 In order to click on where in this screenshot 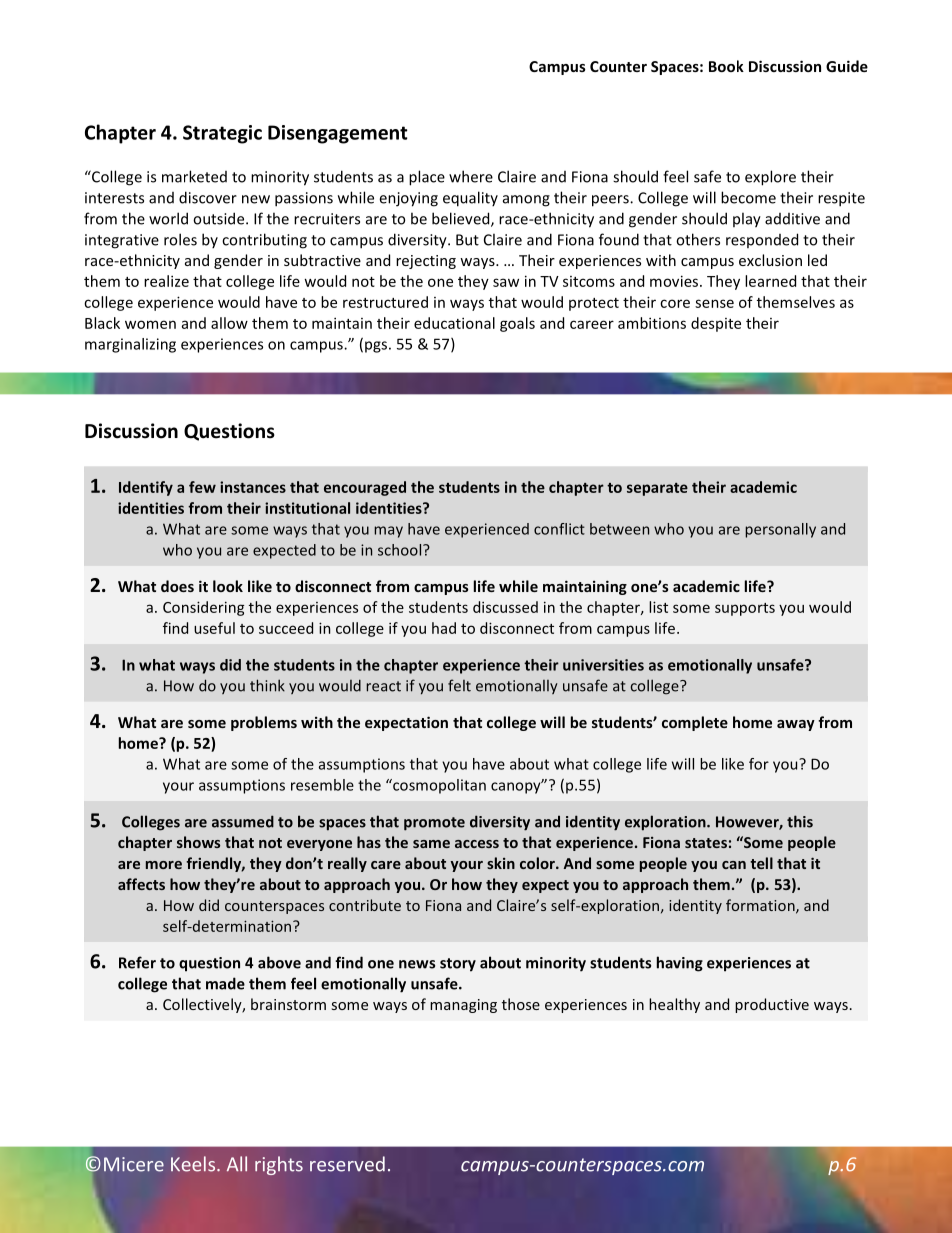, I will do `click(471, 176)`.
